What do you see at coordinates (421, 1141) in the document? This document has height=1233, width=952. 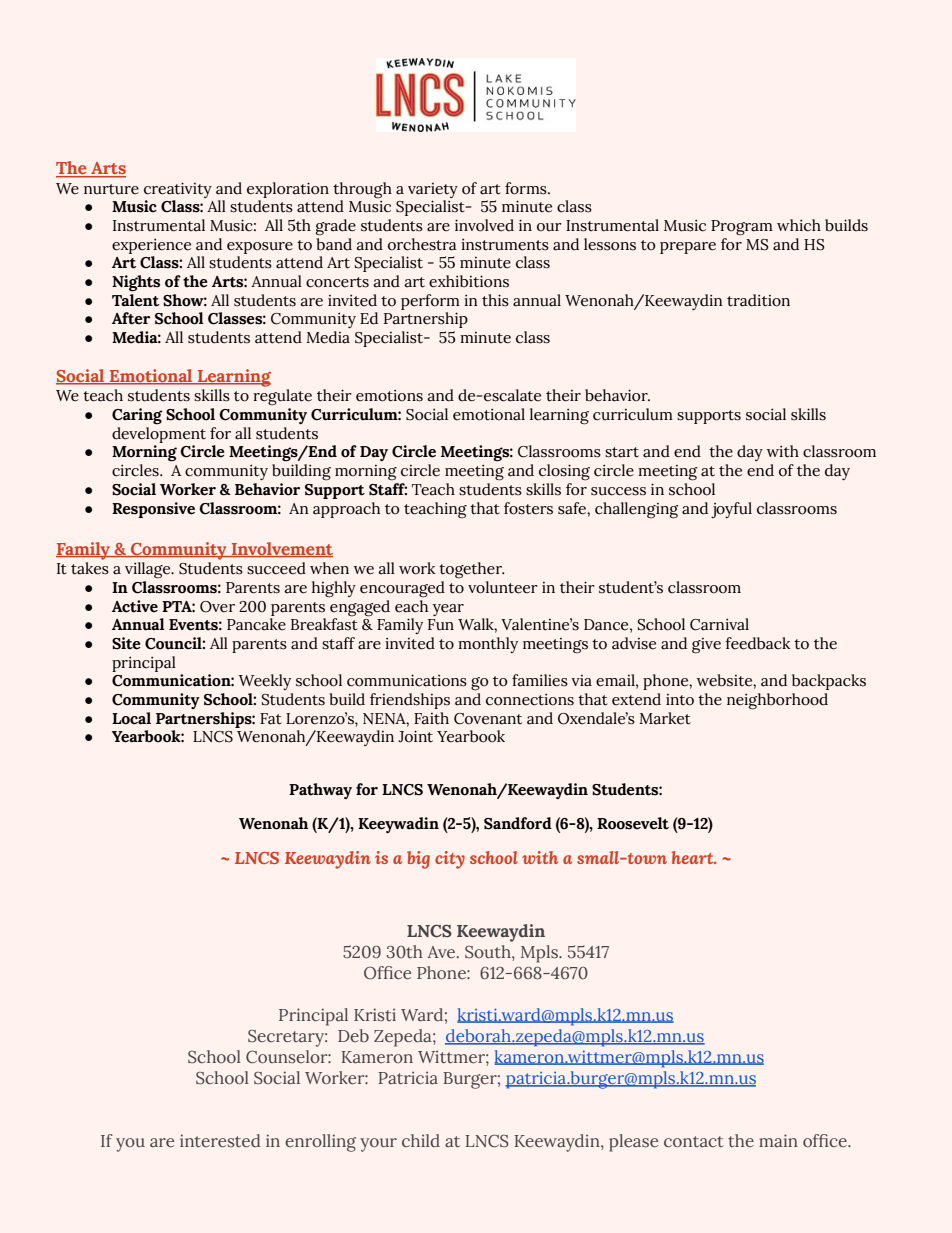 I see `child` at bounding box center [421, 1141].
